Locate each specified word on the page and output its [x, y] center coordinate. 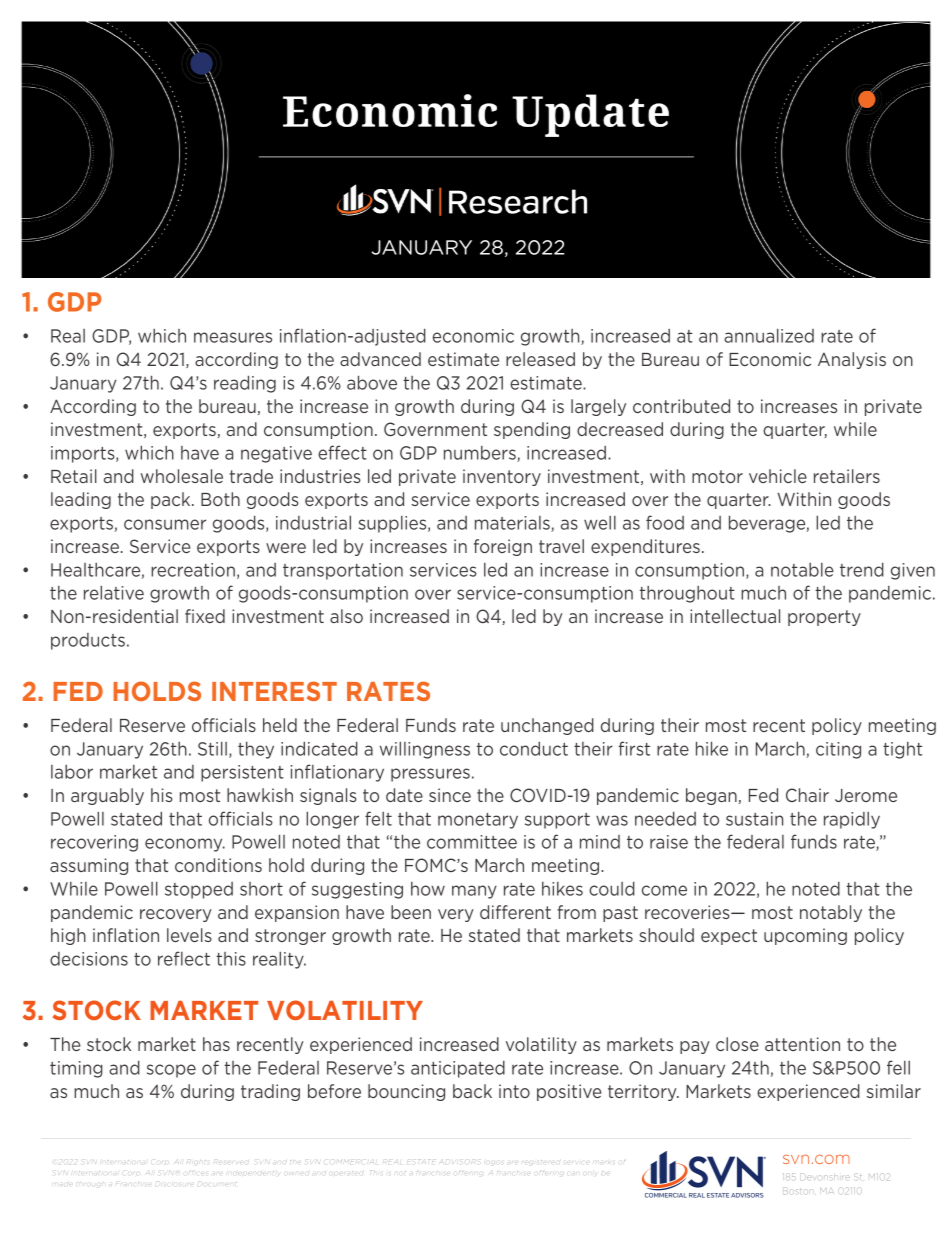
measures [233, 337]
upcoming [805, 936]
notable [802, 570]
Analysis [852, 360]
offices [195, 1172]
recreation [193, 570]
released [540, 359]
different [515, 912]
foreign [503, 547]
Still [212, 748]
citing [838, 750]
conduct [534, 748]
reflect [184, 958]
